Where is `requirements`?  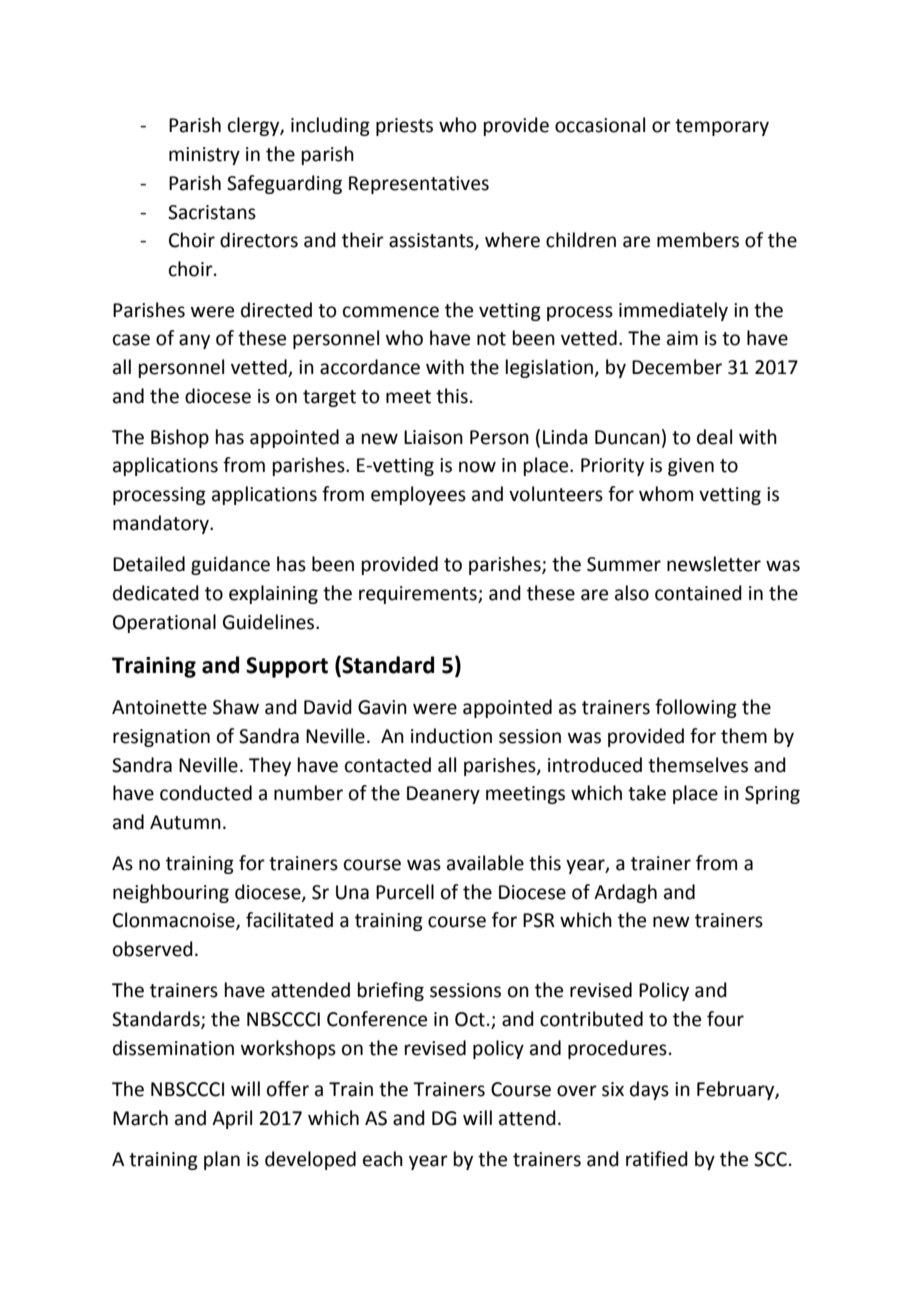 requirements is located at coordinates (419, 595).
